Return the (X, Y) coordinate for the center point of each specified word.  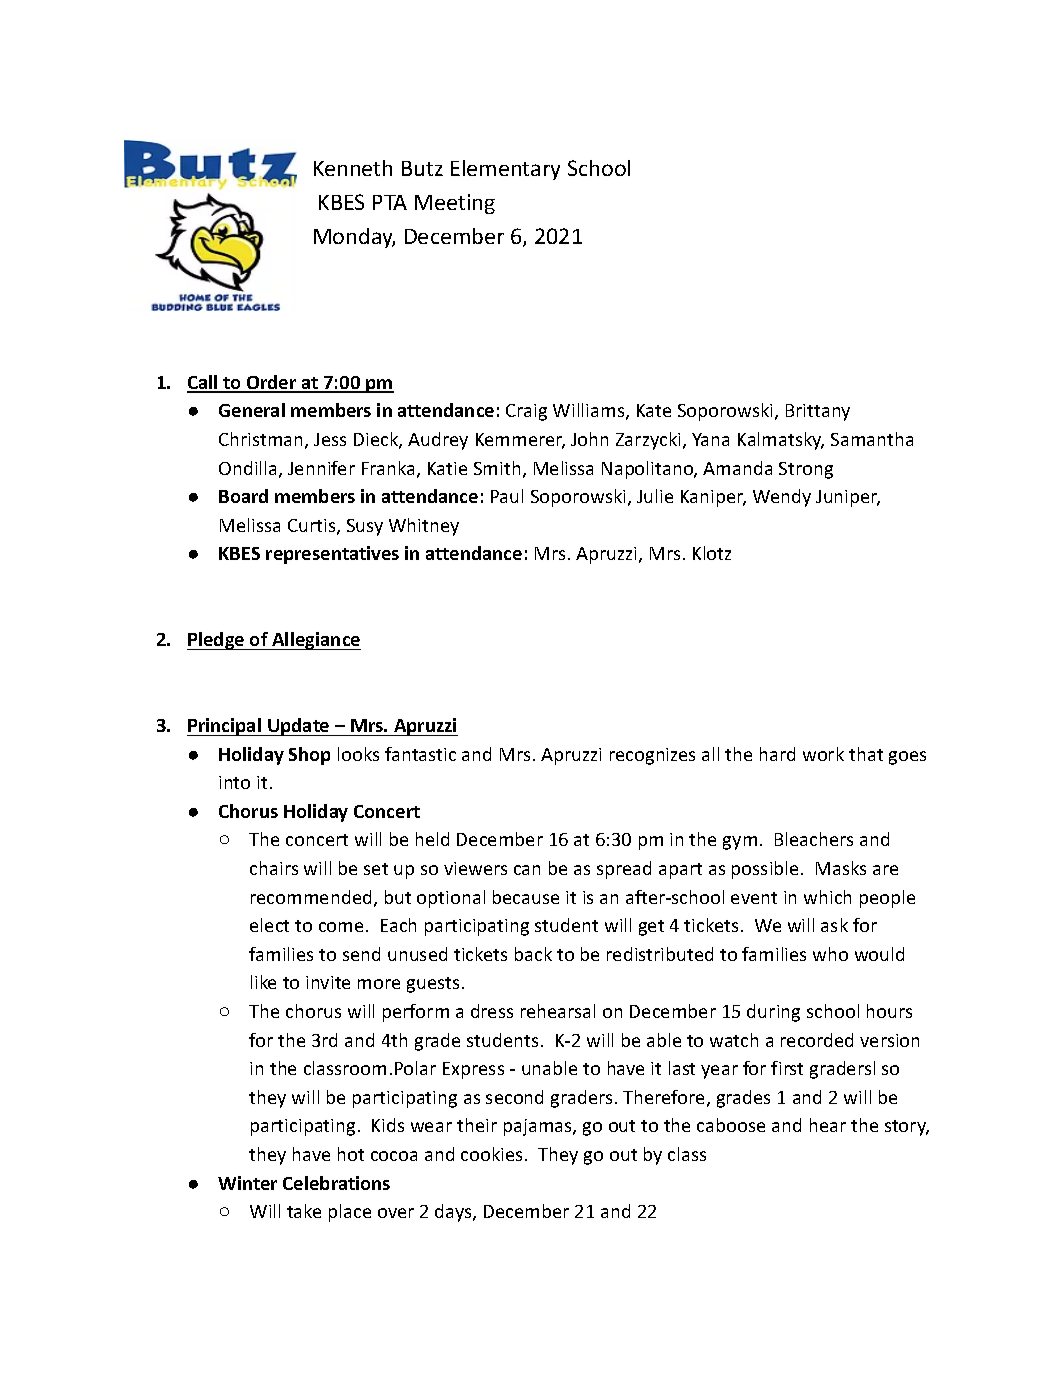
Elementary (505, 170)
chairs (274, 868)
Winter (247, 1183)
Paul (507, 496)
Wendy (782, 498)
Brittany (818, 412)
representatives (332, 555)
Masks (841, 868)
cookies (493, 1154)
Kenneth (353, 168)
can (527, 870)
